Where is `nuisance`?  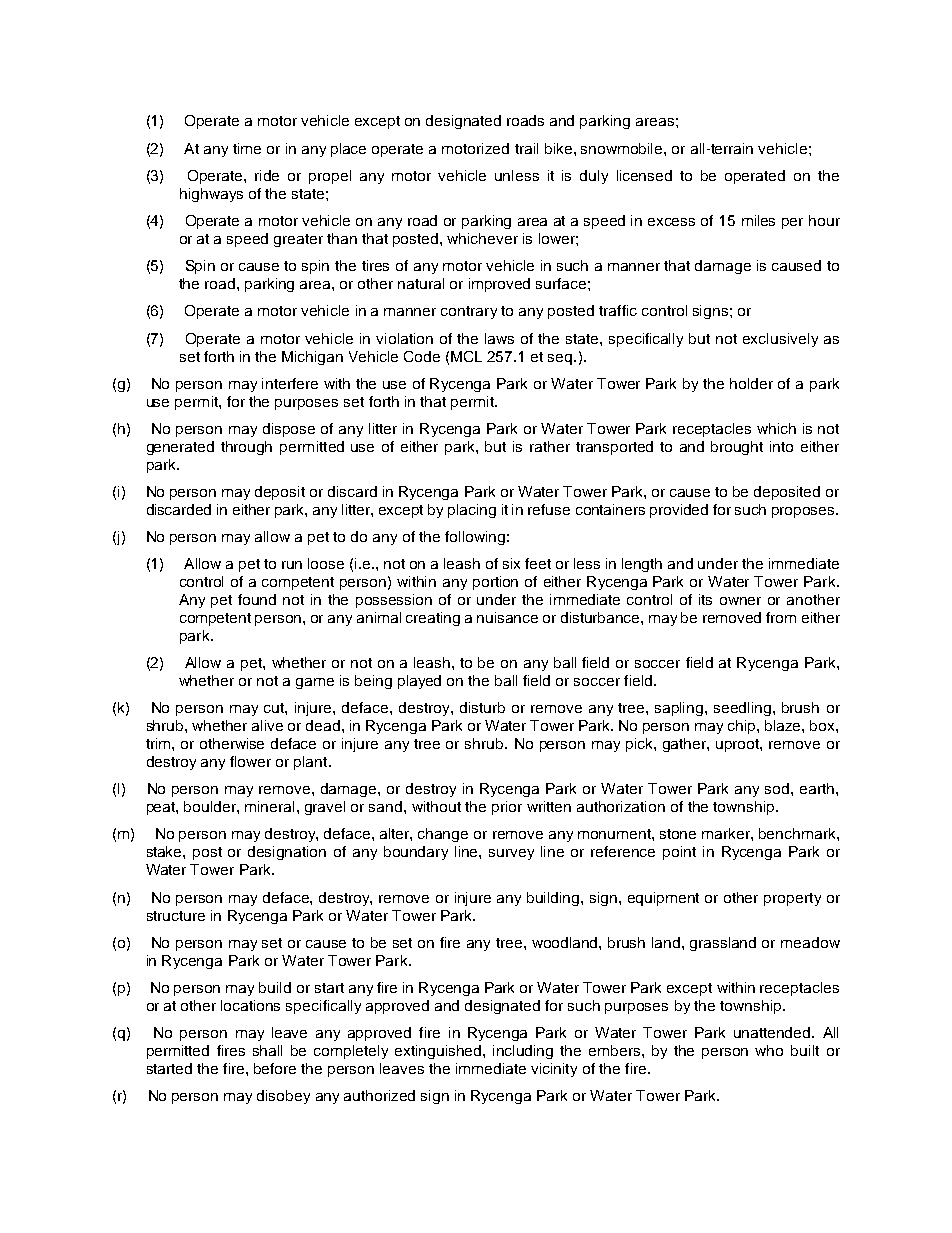
nuisance is located at coordinates (507, 617).
